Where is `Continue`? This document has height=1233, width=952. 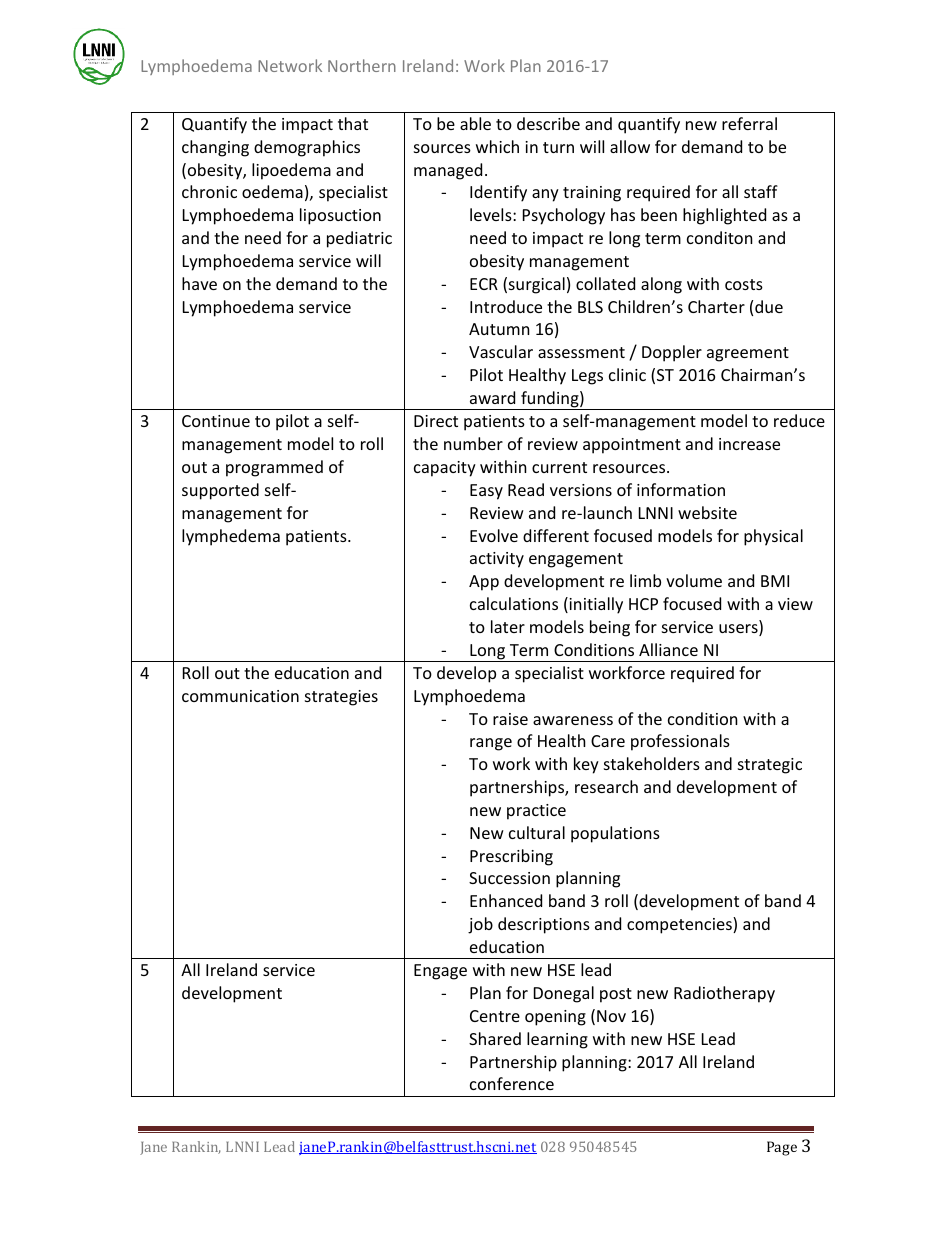
Continue is located at coordinates (216, 421).
